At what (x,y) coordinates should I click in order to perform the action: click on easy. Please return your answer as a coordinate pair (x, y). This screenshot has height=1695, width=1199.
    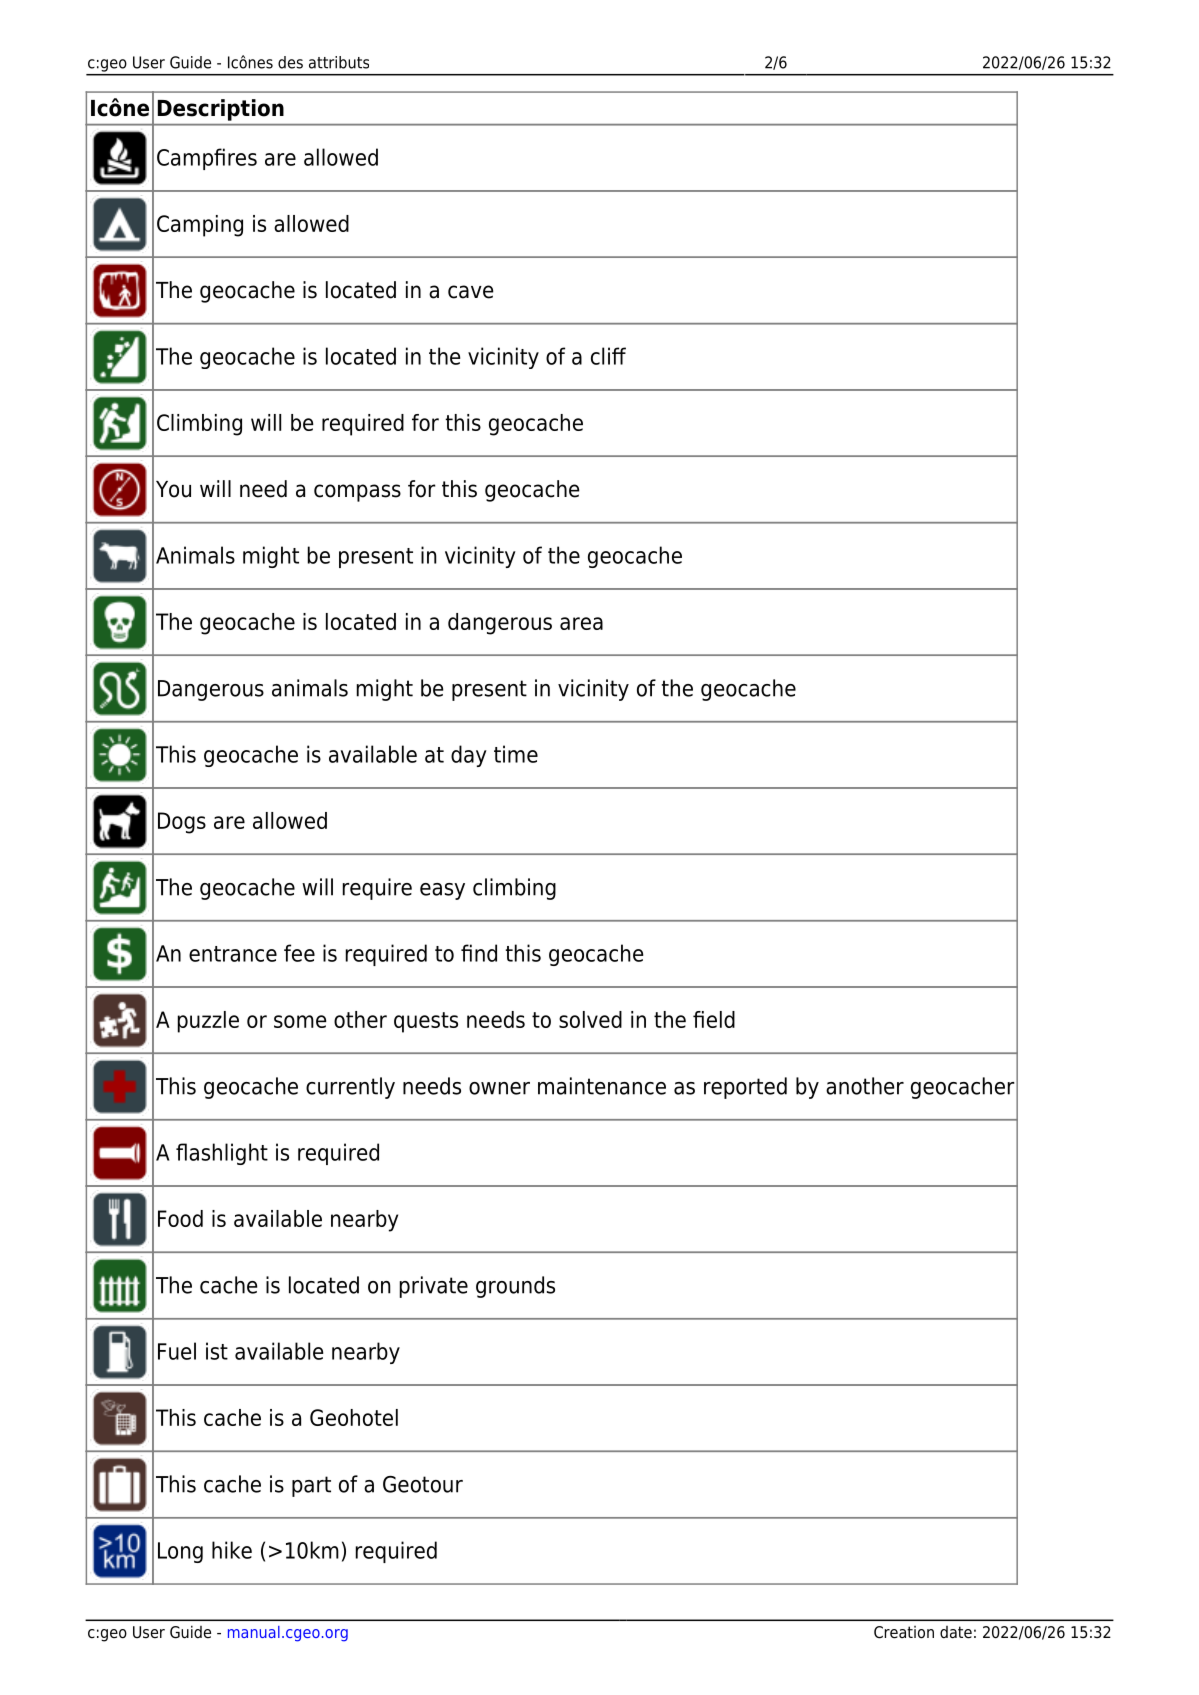
    Looking at the image, I should click on (442, 891).
